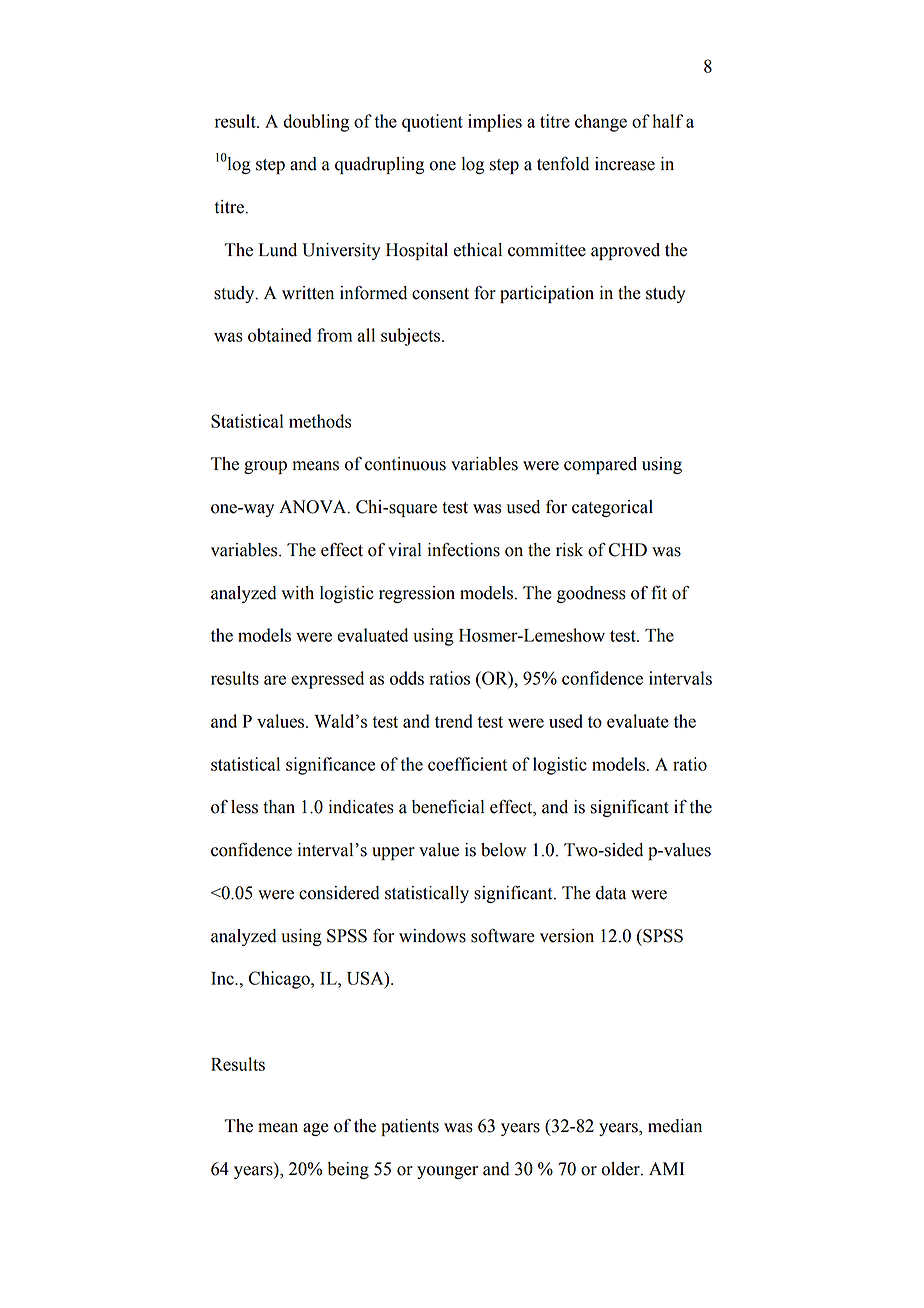 The width and height of the page is (924, 1308). Describe the element at coordinates (316, 1129) in the page. I see `age` at that location.
